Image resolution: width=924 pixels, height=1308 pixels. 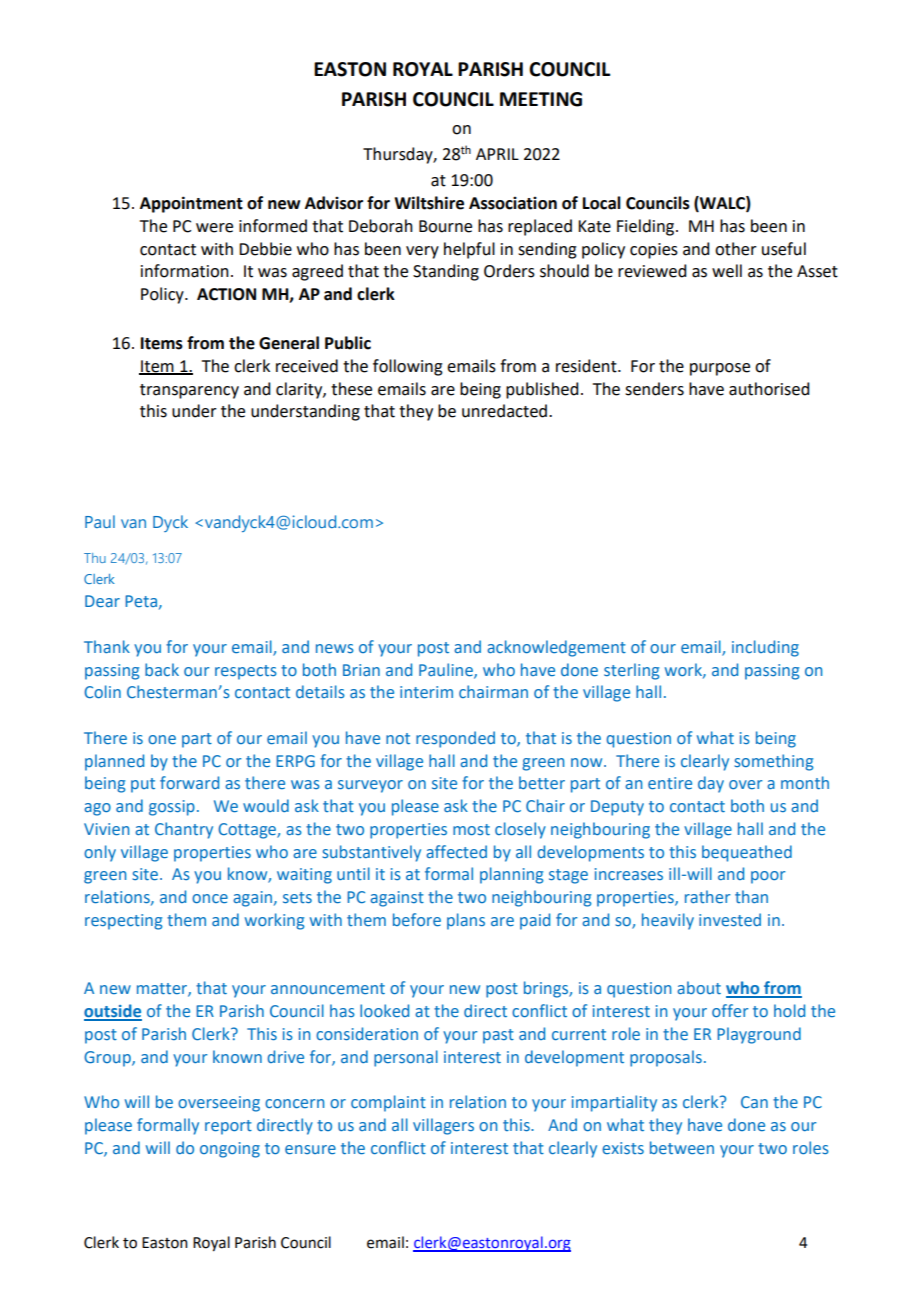 What do you see at coordinates (191, 204) in the screenshot?
I see `Appointment` at bounding box center [191, 204].
